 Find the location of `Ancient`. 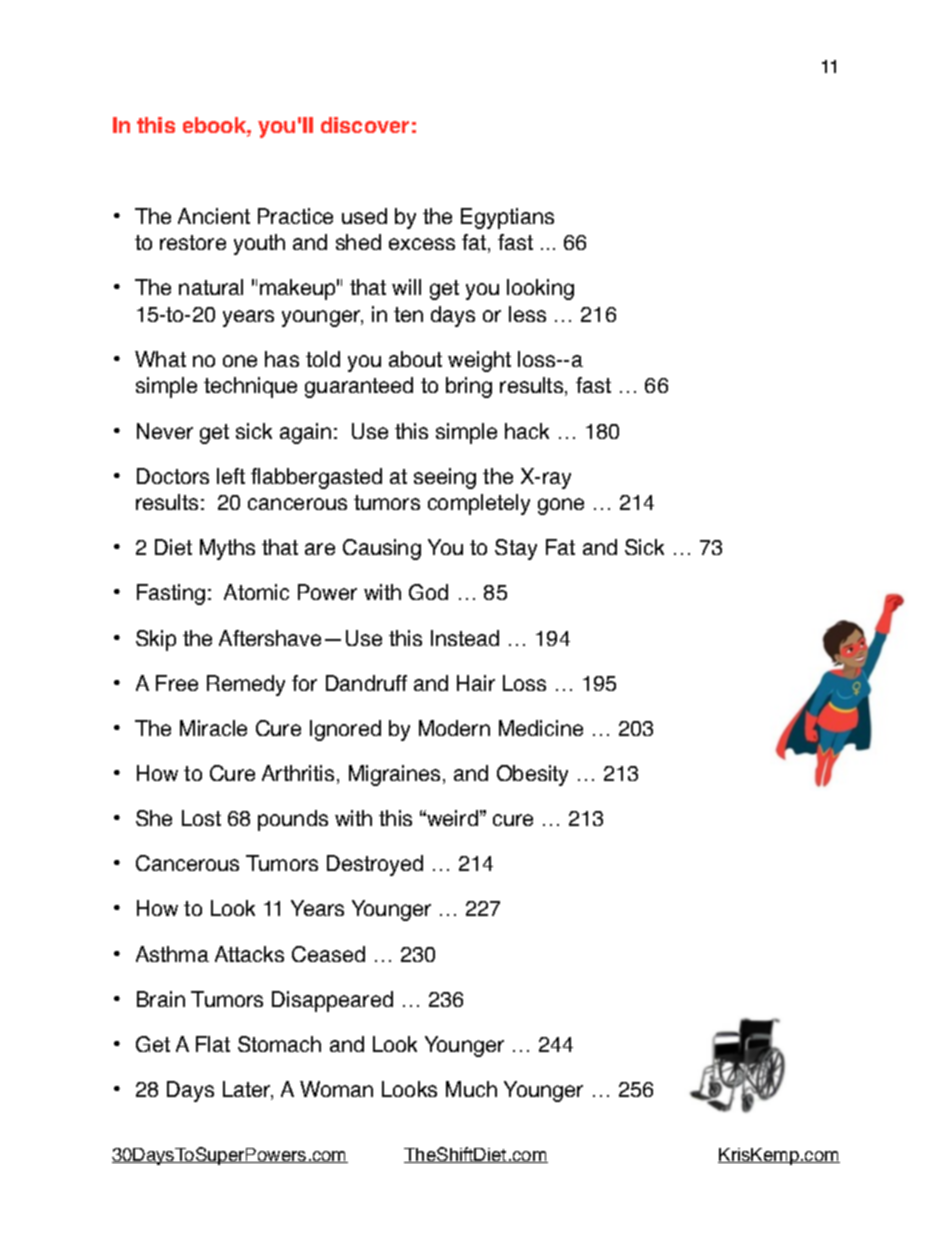

Ancient is located at coordinates (214, 216).
